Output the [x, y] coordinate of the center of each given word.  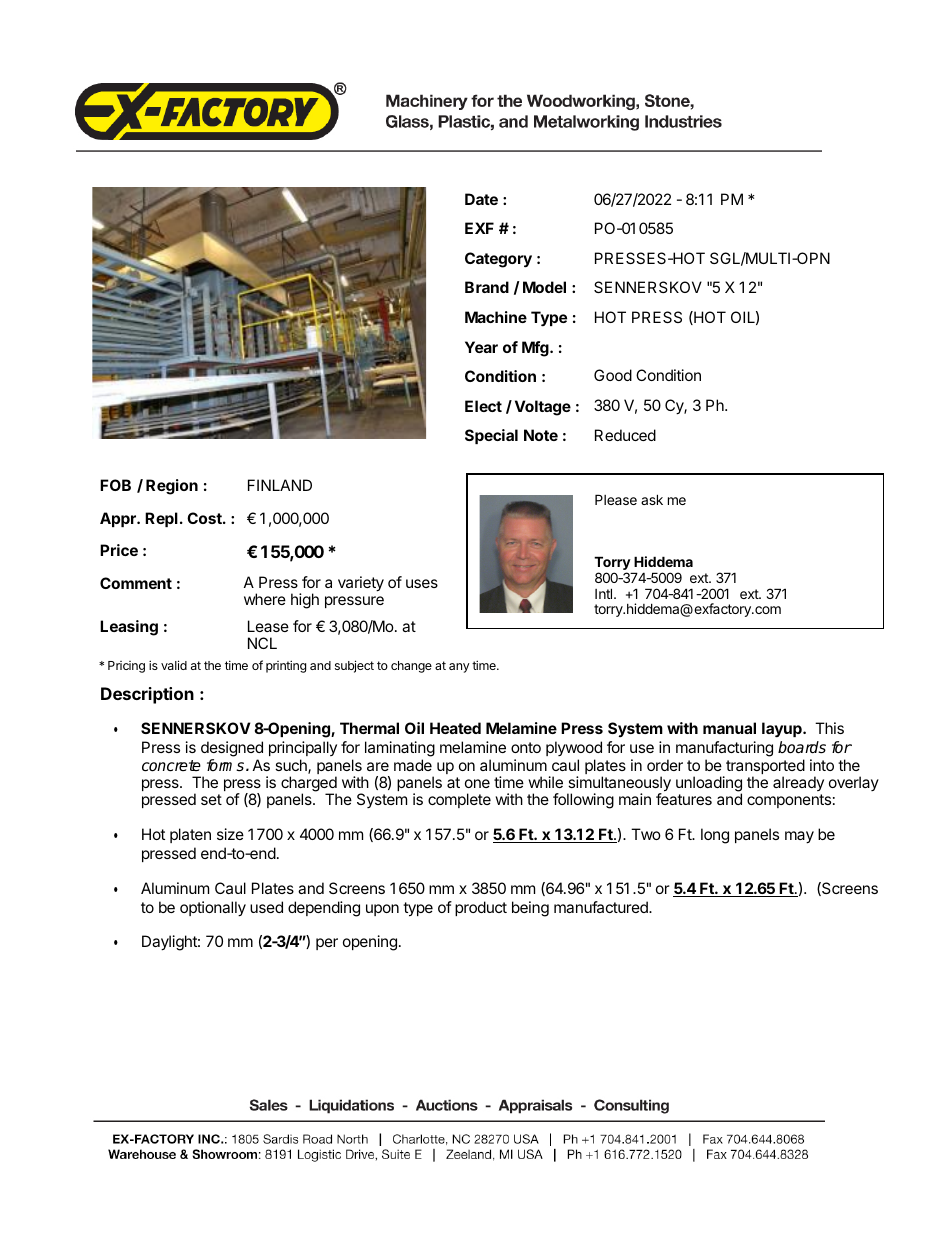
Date [481, 199]
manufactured [602, 907]
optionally [213, 909]
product [481, 908]
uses [422, 583]
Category [498, 260]
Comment [136, 583]
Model [544, 287]
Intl [605, 593]
